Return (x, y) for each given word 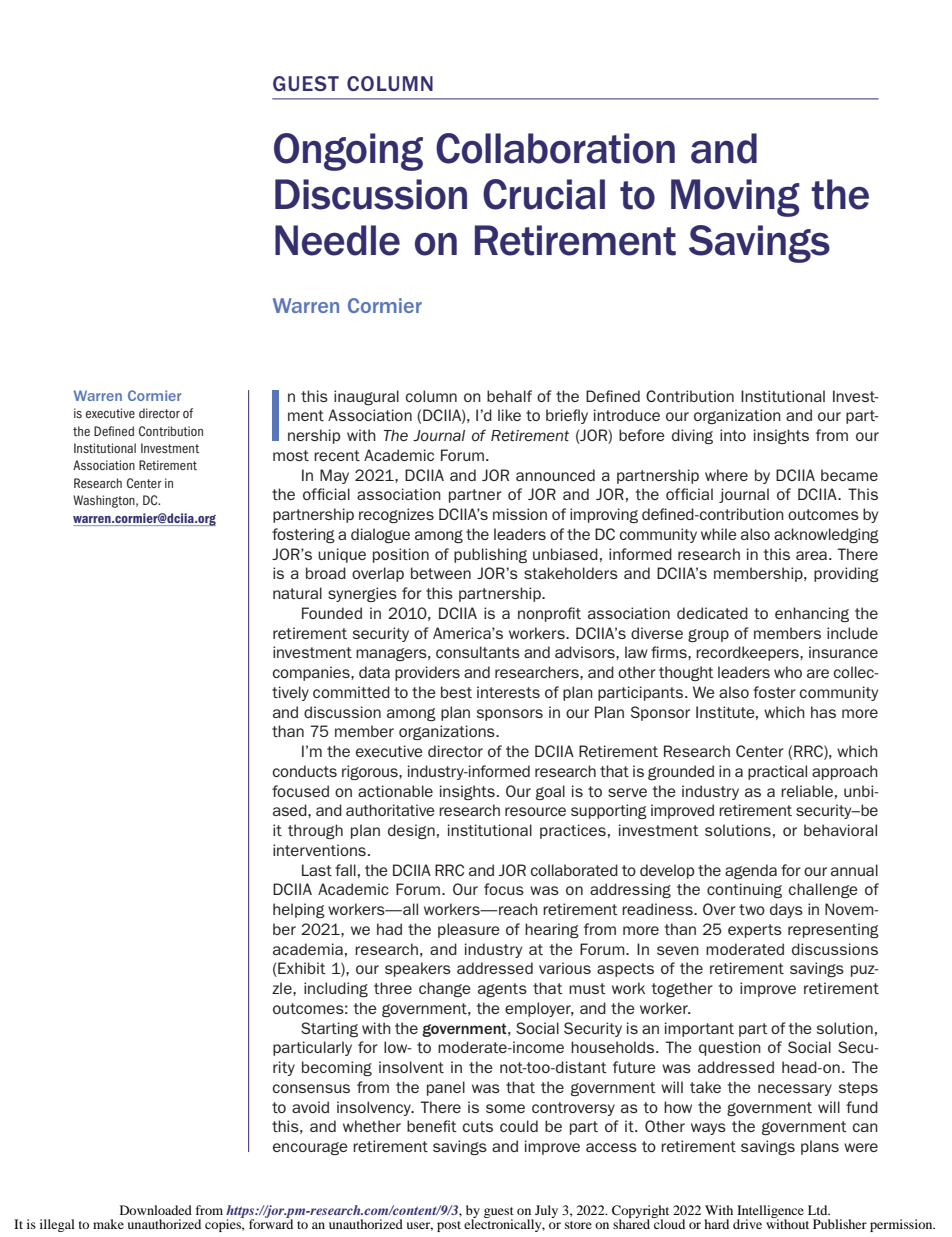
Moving (735, 198)
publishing (490, 555)
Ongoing (348, 152)
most (291, 455)
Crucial (544, 194)
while (719, 534)
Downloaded (156, 1210)
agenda (751, 871)
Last (317, 870)
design (411, 831)
